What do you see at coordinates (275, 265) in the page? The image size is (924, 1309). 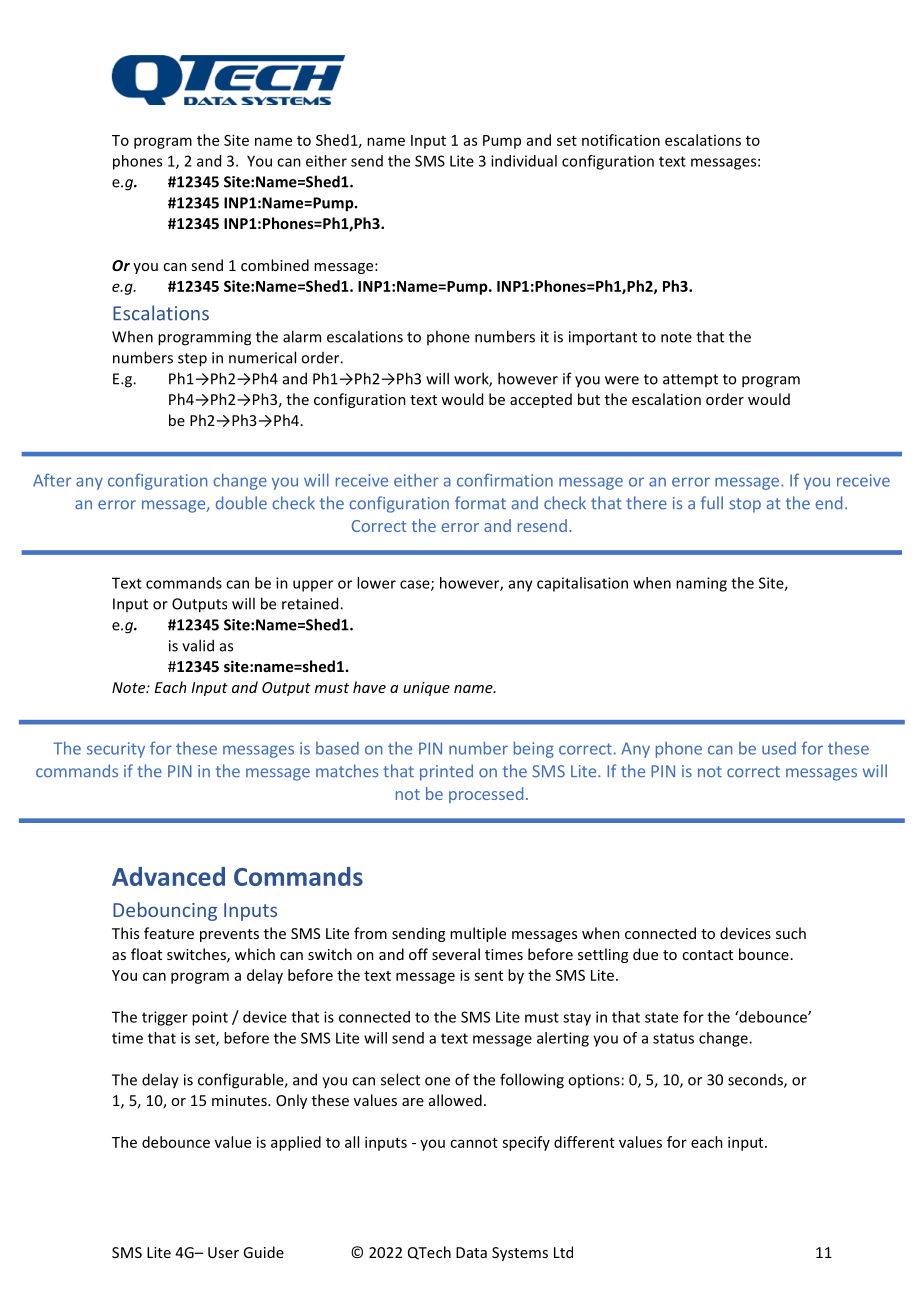 I see `combined` at bounding box center [275, 265].
